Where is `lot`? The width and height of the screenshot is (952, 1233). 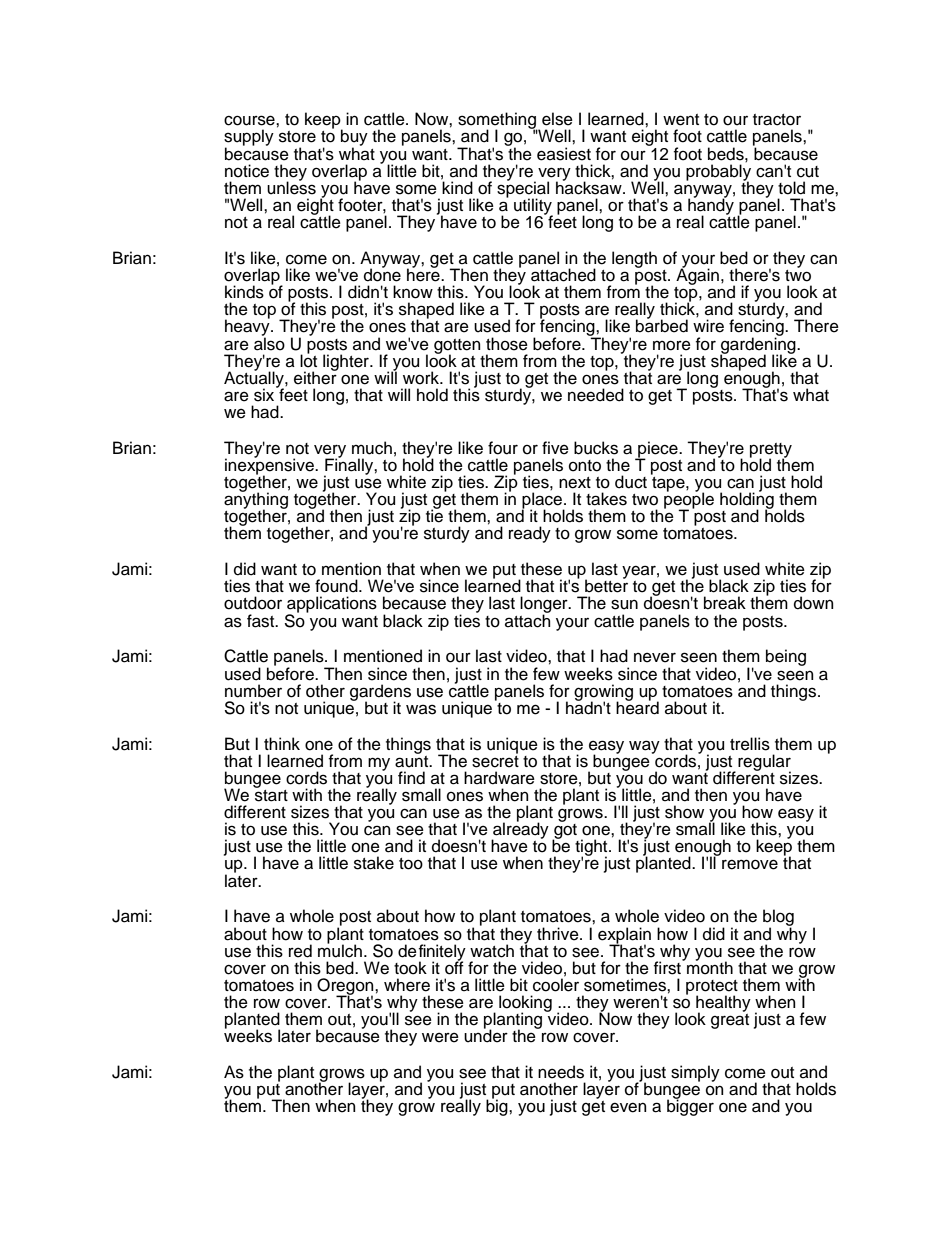 lot is located at coordinates (308, 360).
